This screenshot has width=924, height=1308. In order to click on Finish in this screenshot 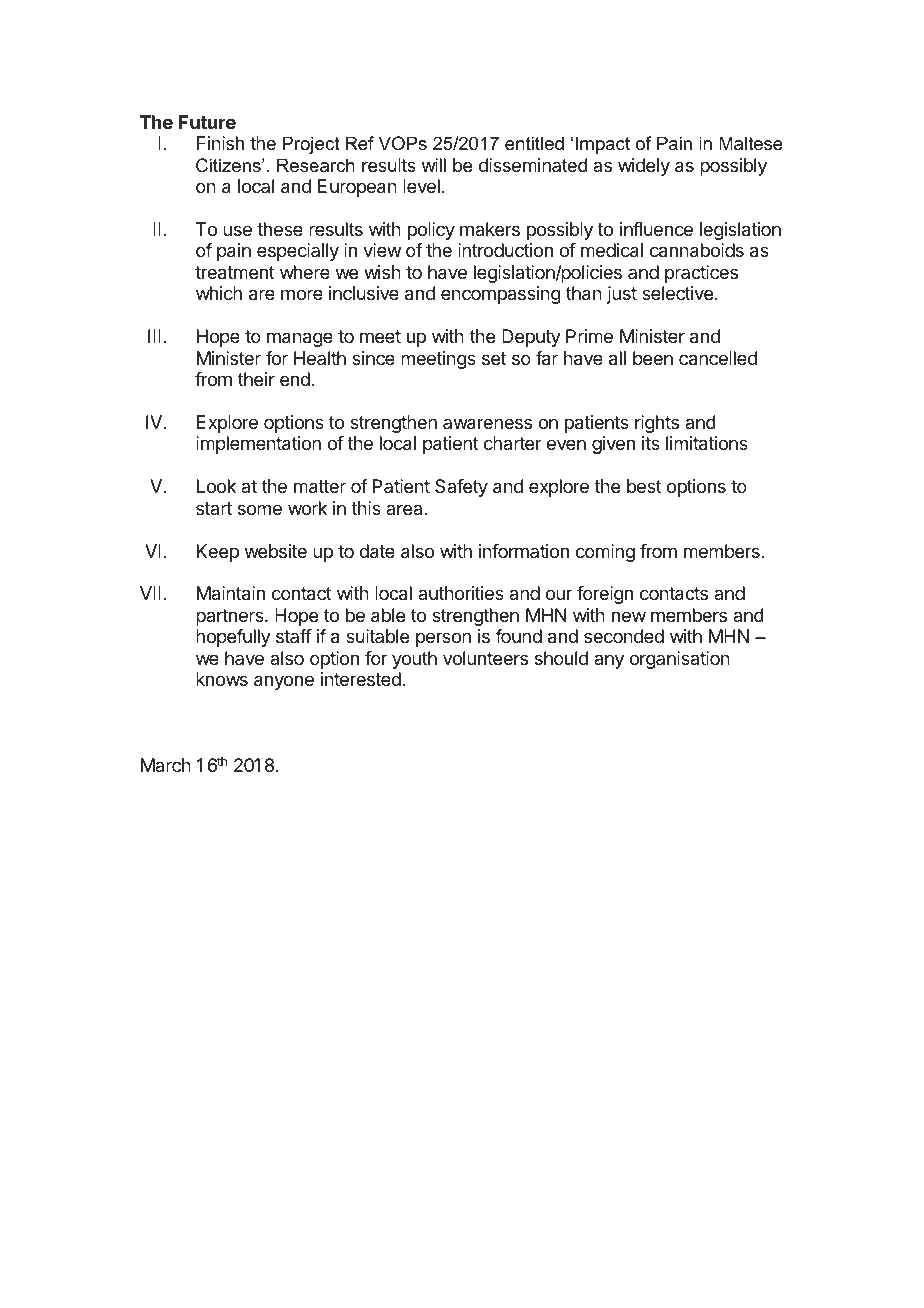, I will do `click(220, 143)`.
